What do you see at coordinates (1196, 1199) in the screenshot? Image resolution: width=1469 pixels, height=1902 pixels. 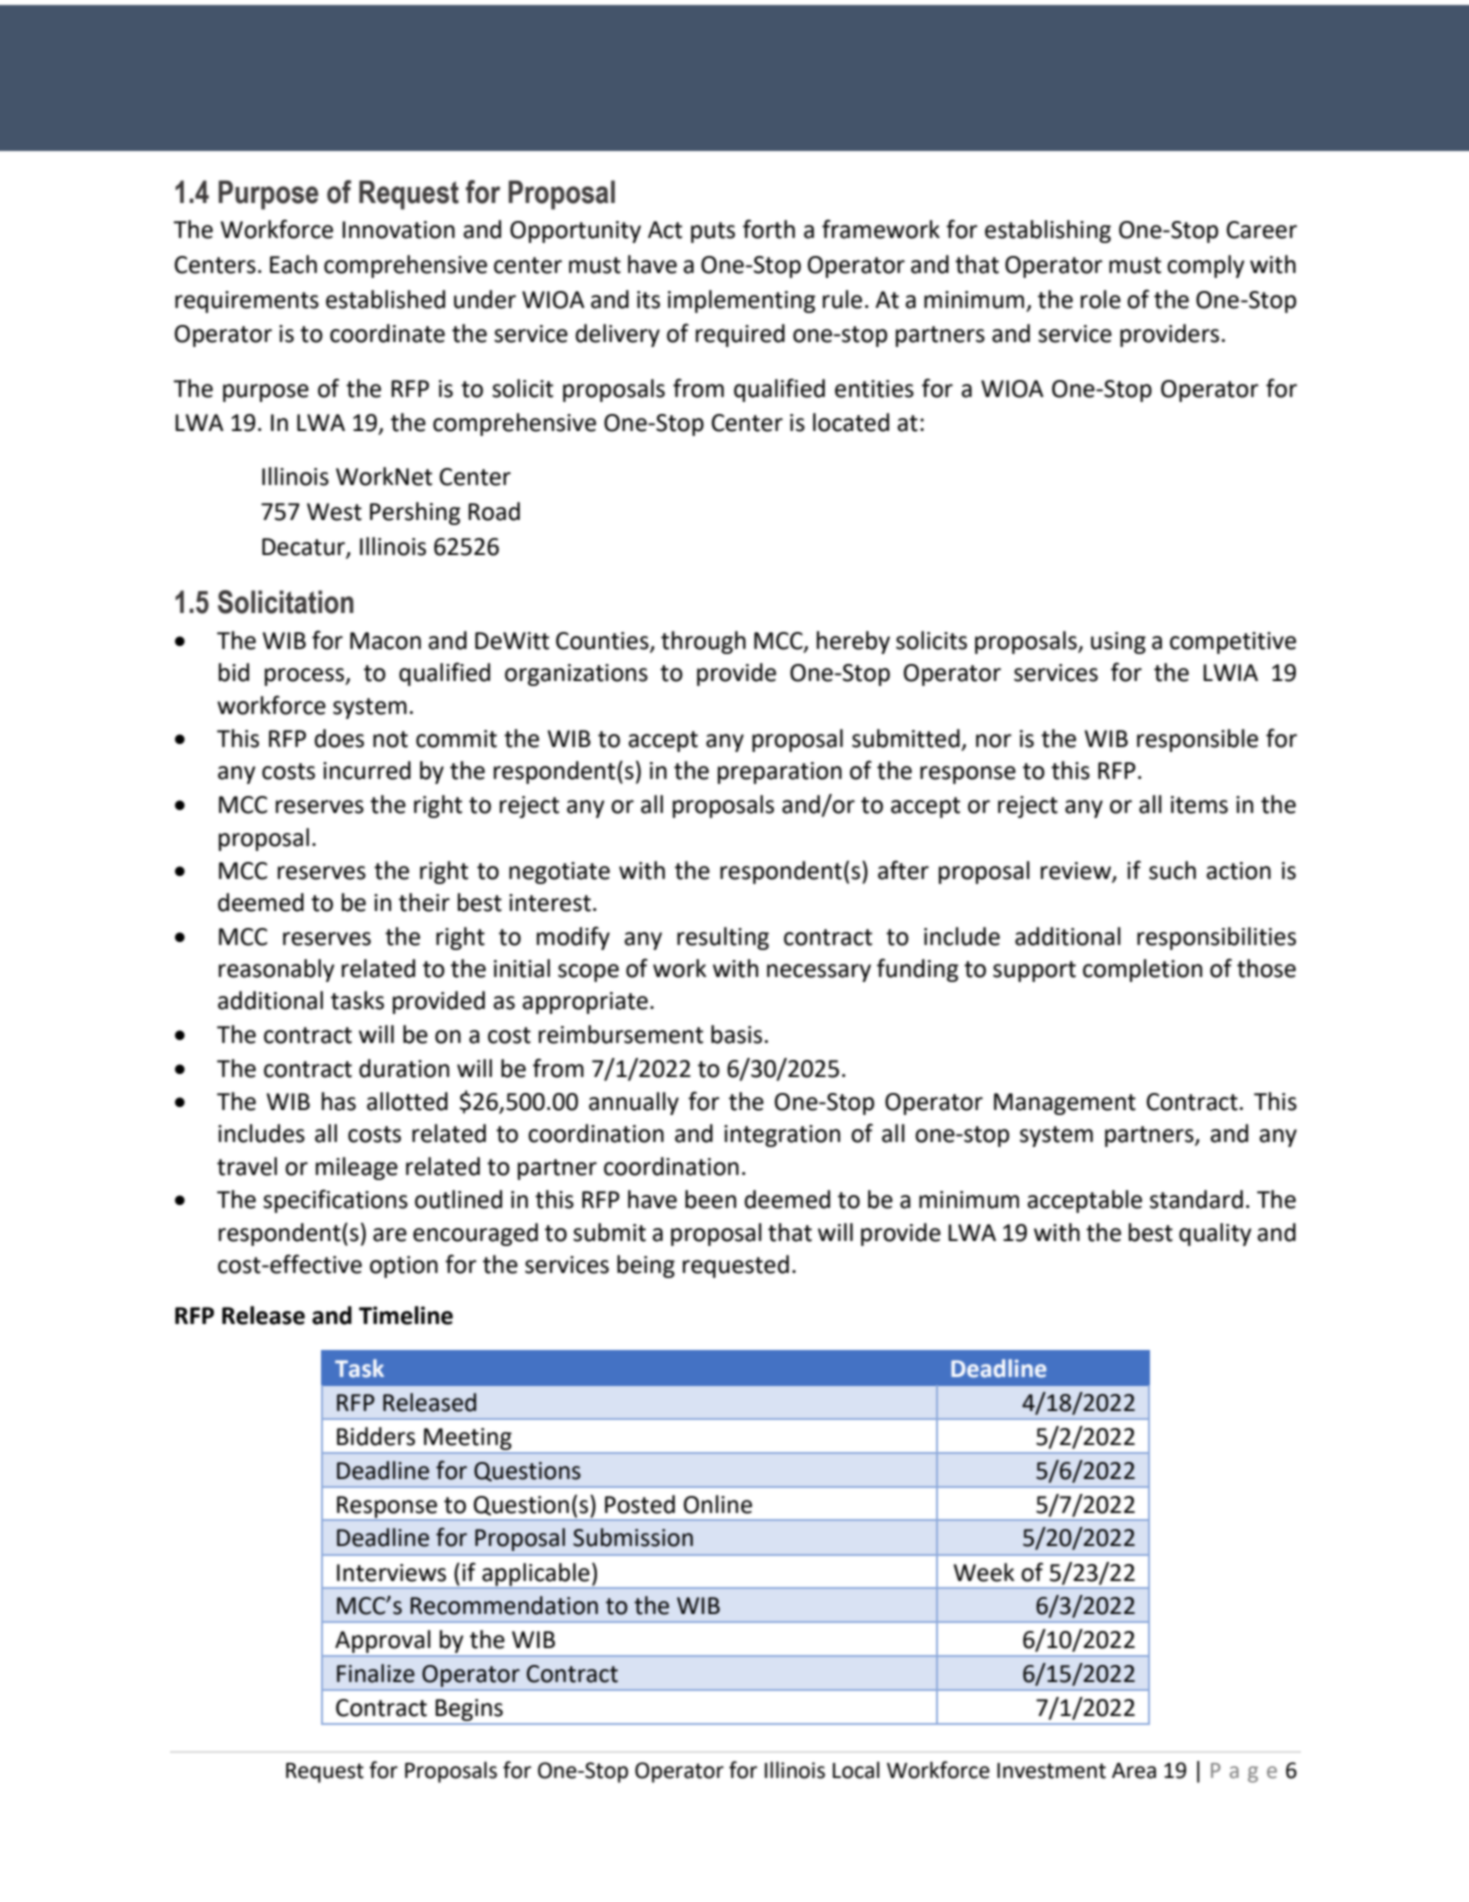 I see `standard` at bounding box center [1196, 1199].
